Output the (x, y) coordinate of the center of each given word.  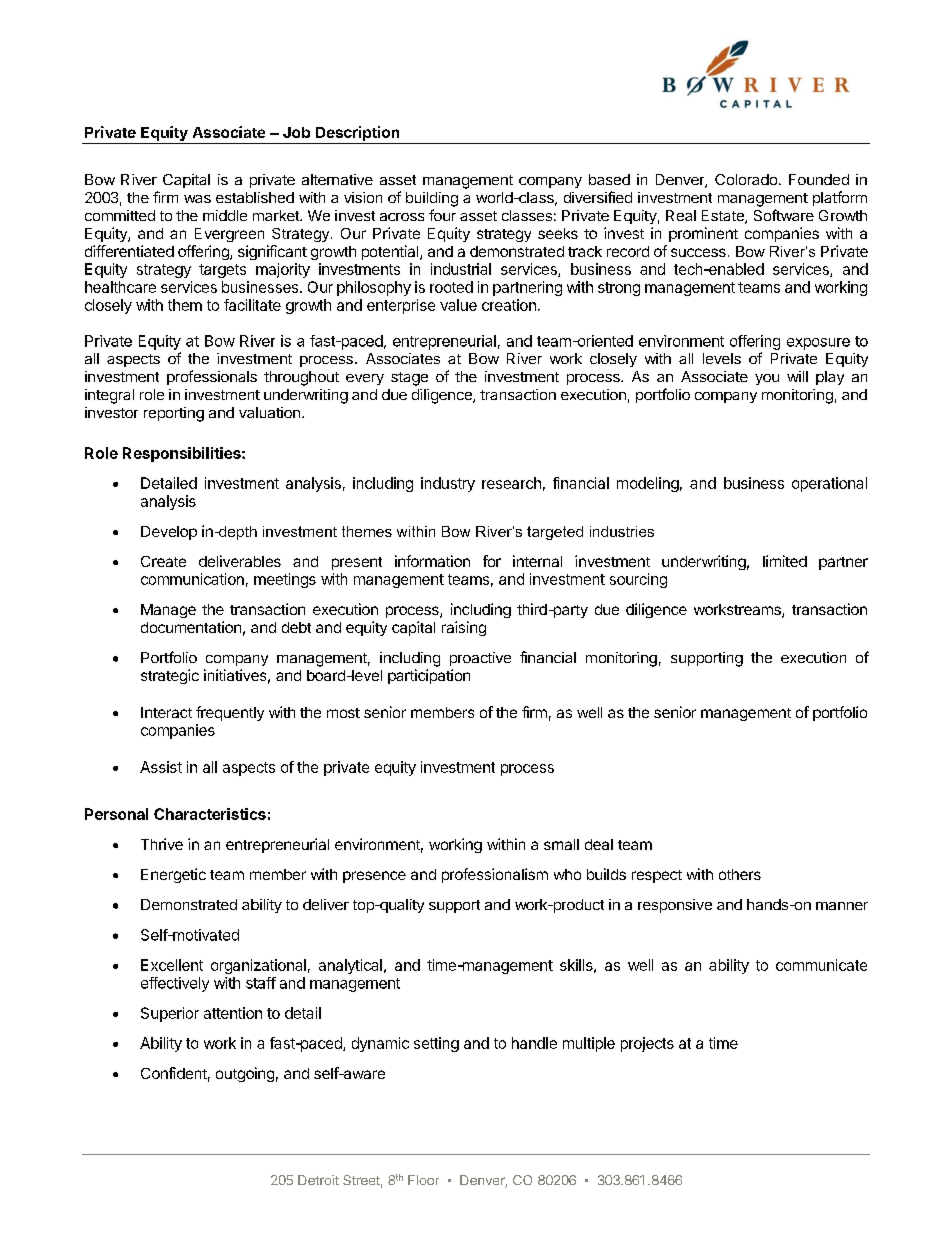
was (197, 199)
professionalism (495, 875)
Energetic (173, 875)
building (432, 199)
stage (409, 379)
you (767, 379)
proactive (480, 659)
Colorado (747, 179)
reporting (174, 414)
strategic (170, 676)
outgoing (245, 1074)
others (740, 874)
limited (785, 561)
